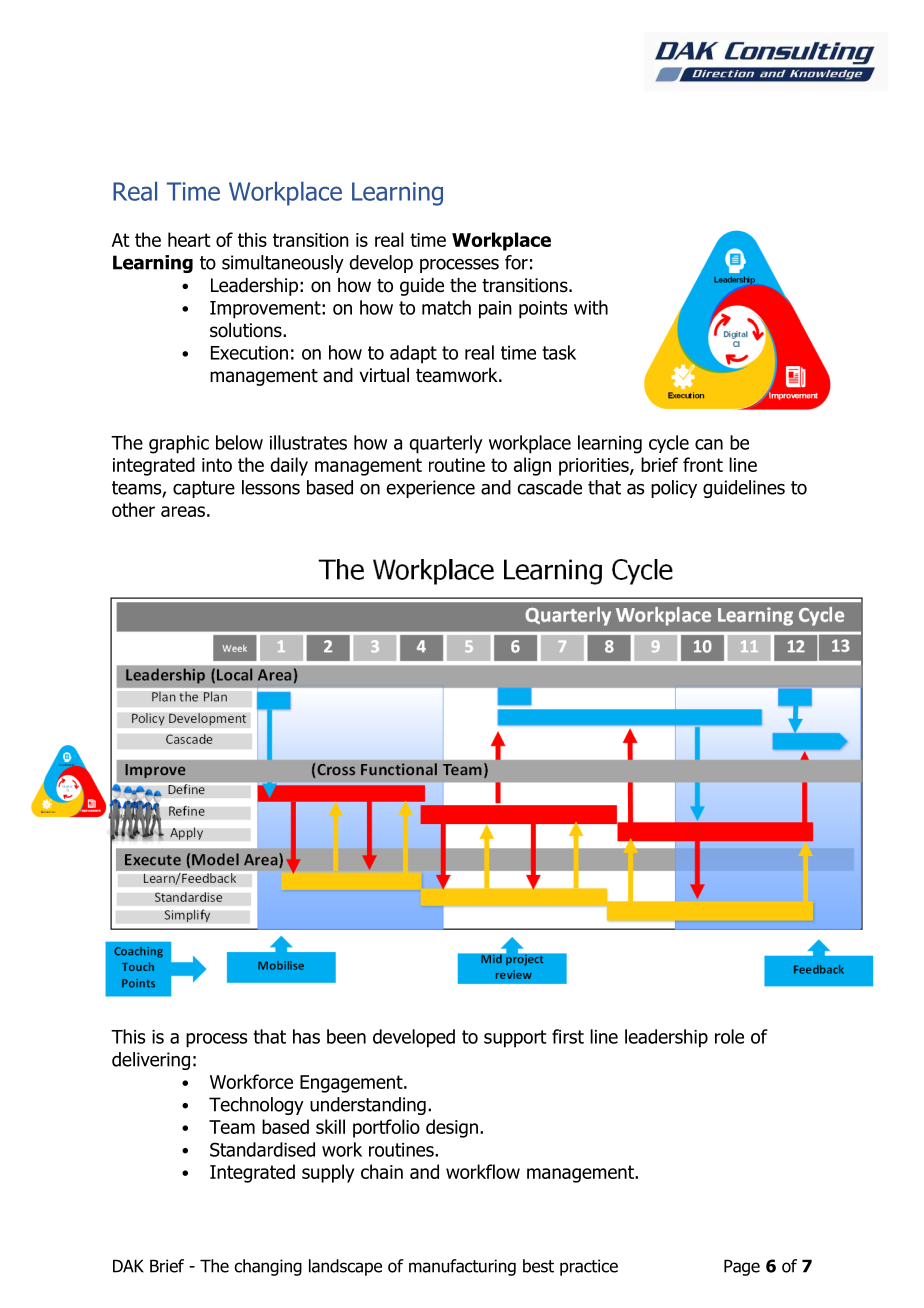 The height and width of the image is (1308, 924). Describe the element at coordinates (268, 1267) in the image. I see `changing` at that location.
